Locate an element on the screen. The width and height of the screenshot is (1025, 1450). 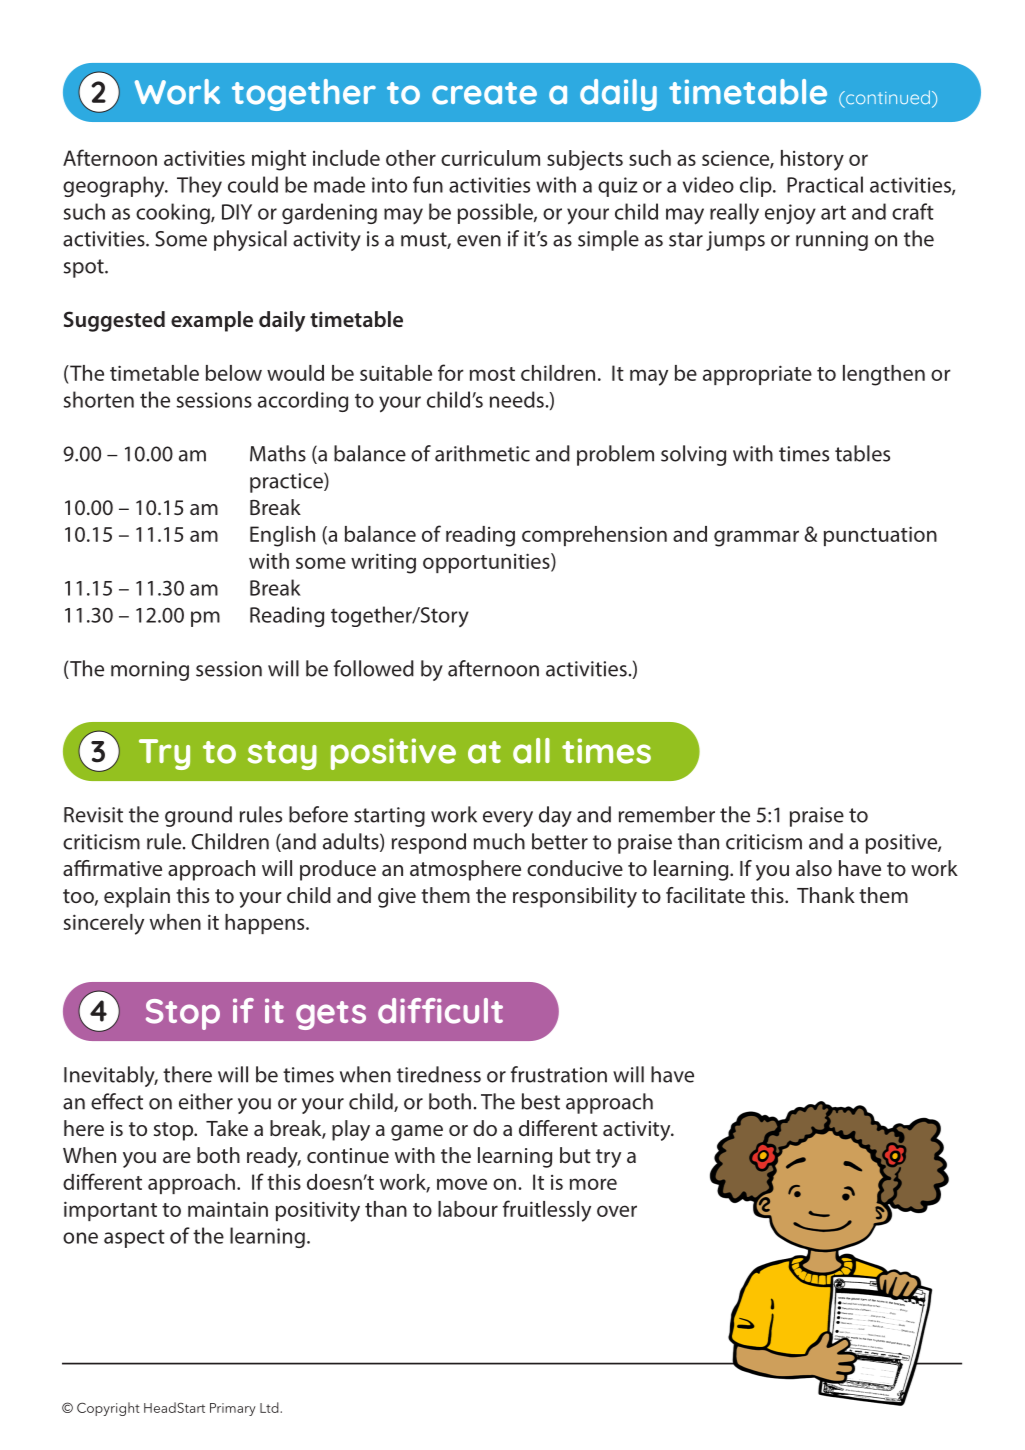
grammar is located at coordinates (756, 538).
